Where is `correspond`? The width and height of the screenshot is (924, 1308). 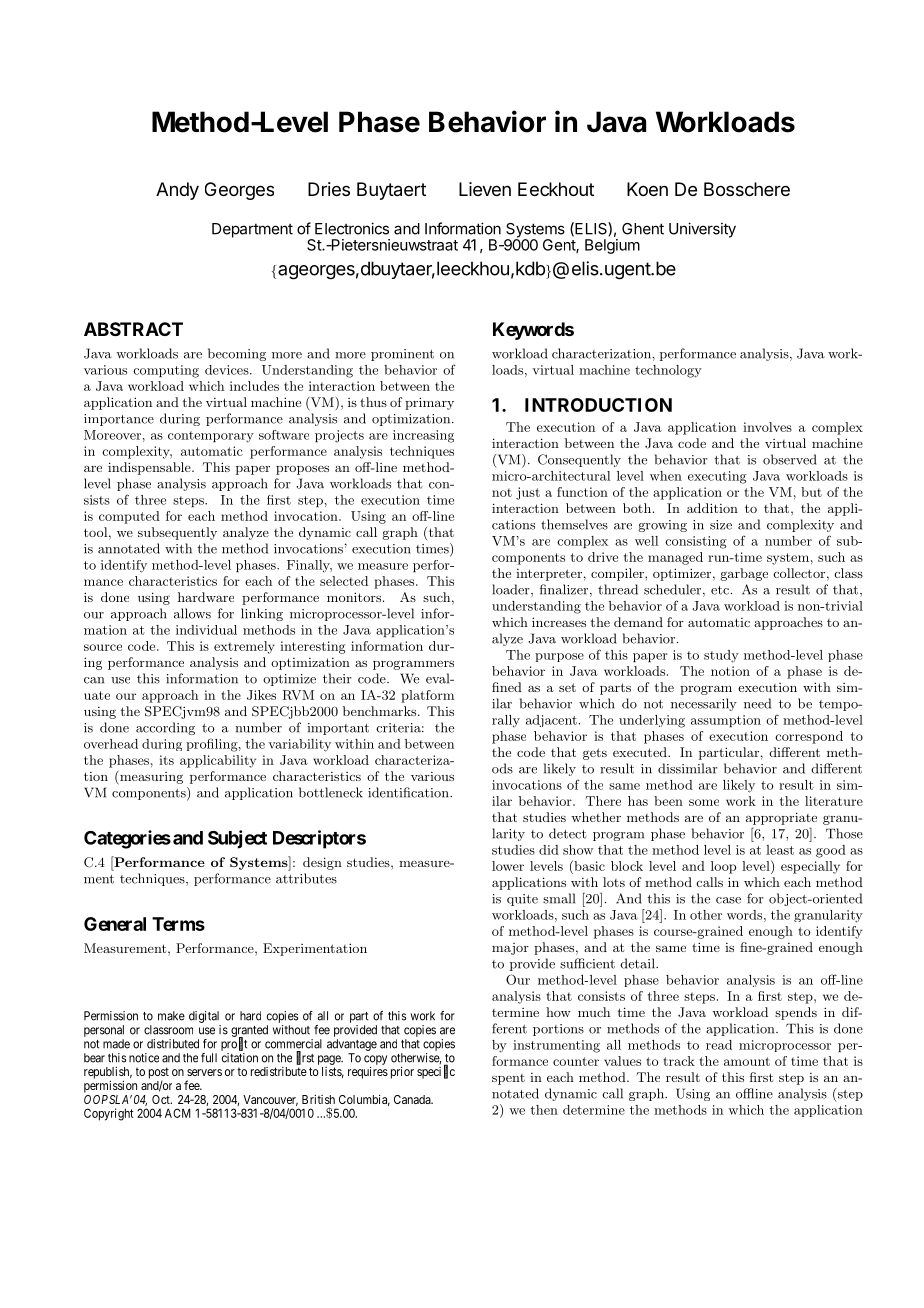
correspond is located at coordinates (809, 737).
